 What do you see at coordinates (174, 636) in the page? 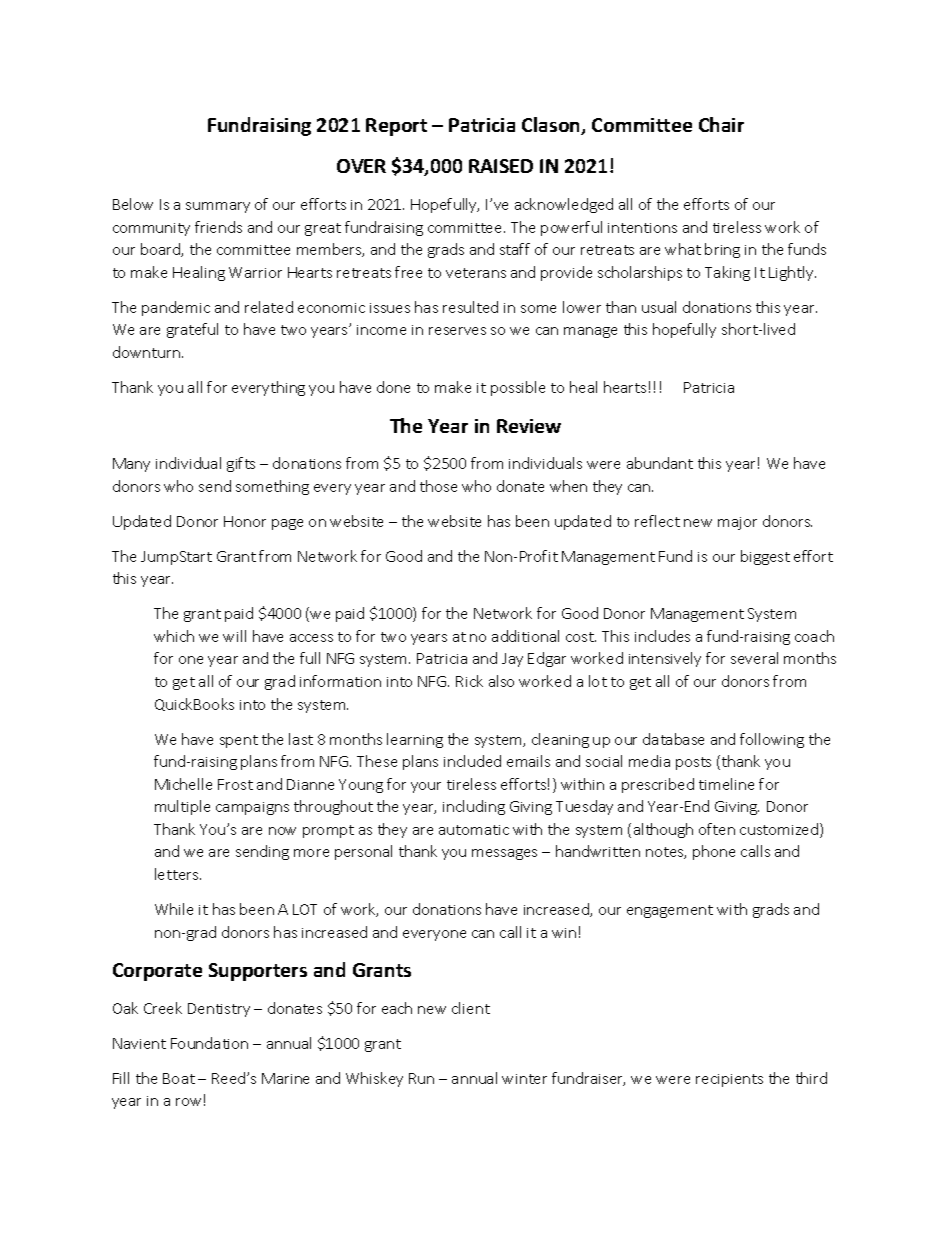
I see `which` at bounding box center [174, 636].
